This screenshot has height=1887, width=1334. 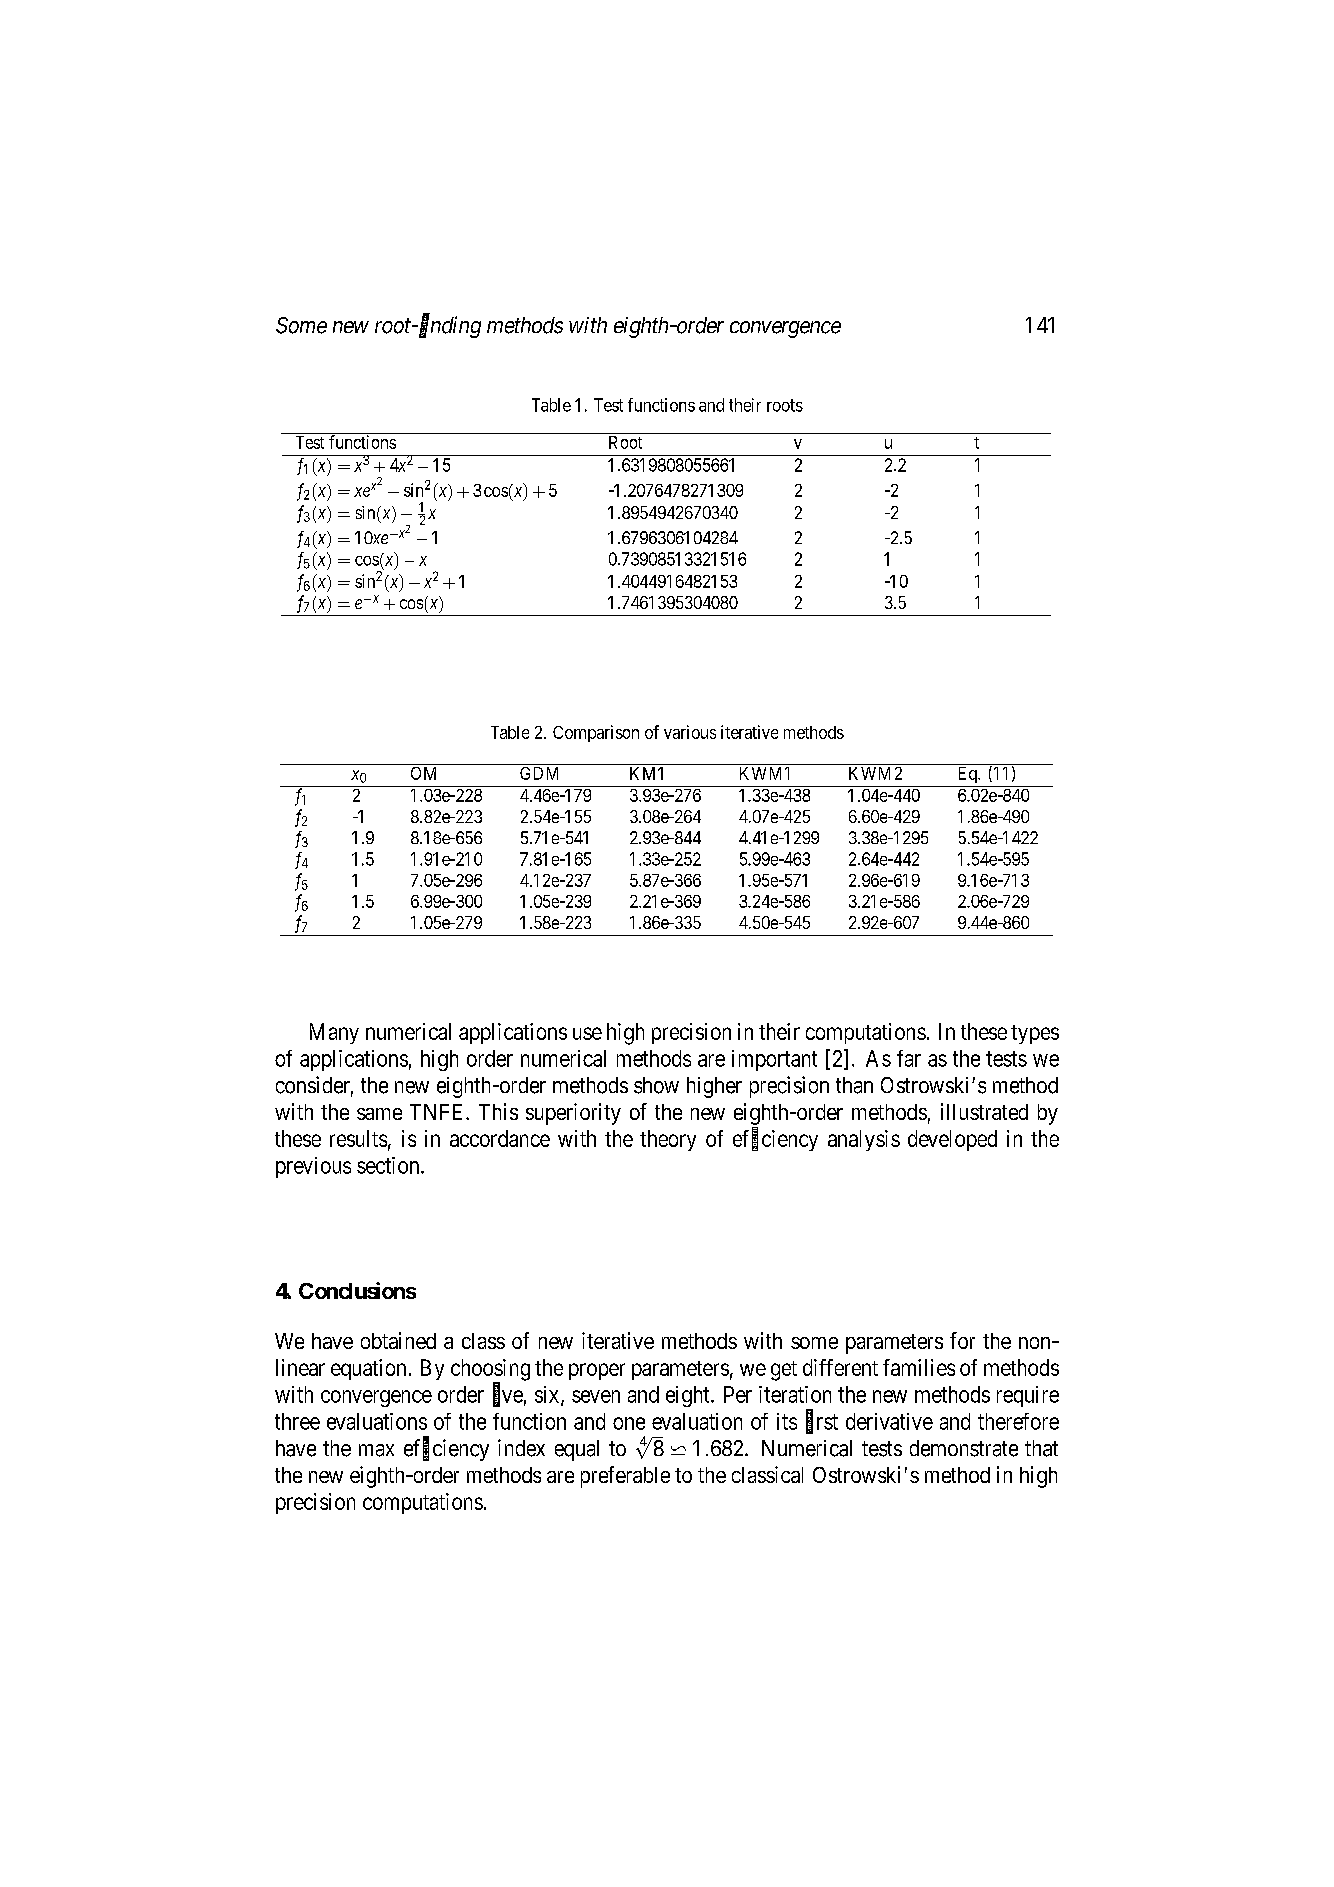 I want to click on types, so click(x=1035, y=1034).
